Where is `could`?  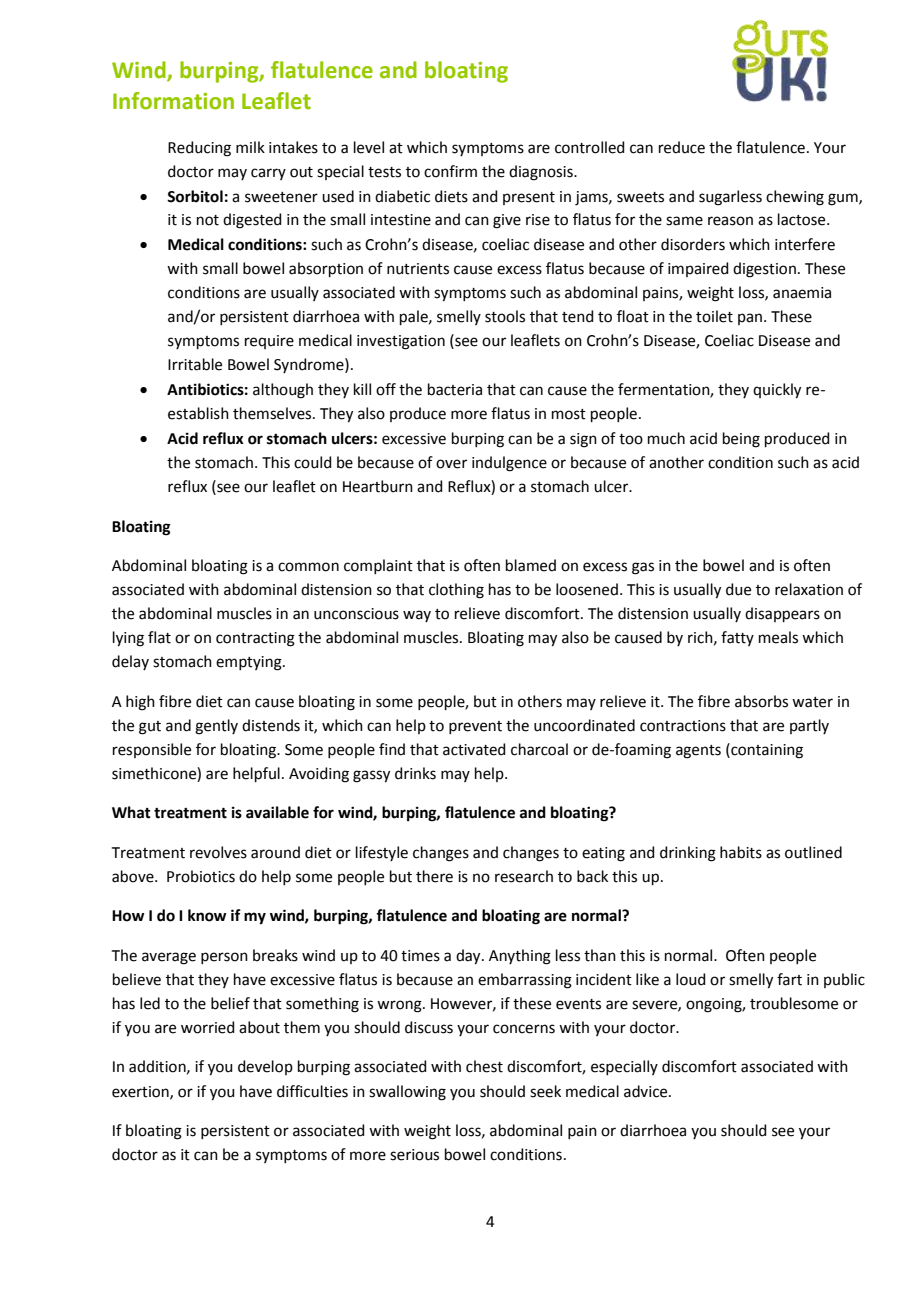
could is located at coordinates (313, 462).
